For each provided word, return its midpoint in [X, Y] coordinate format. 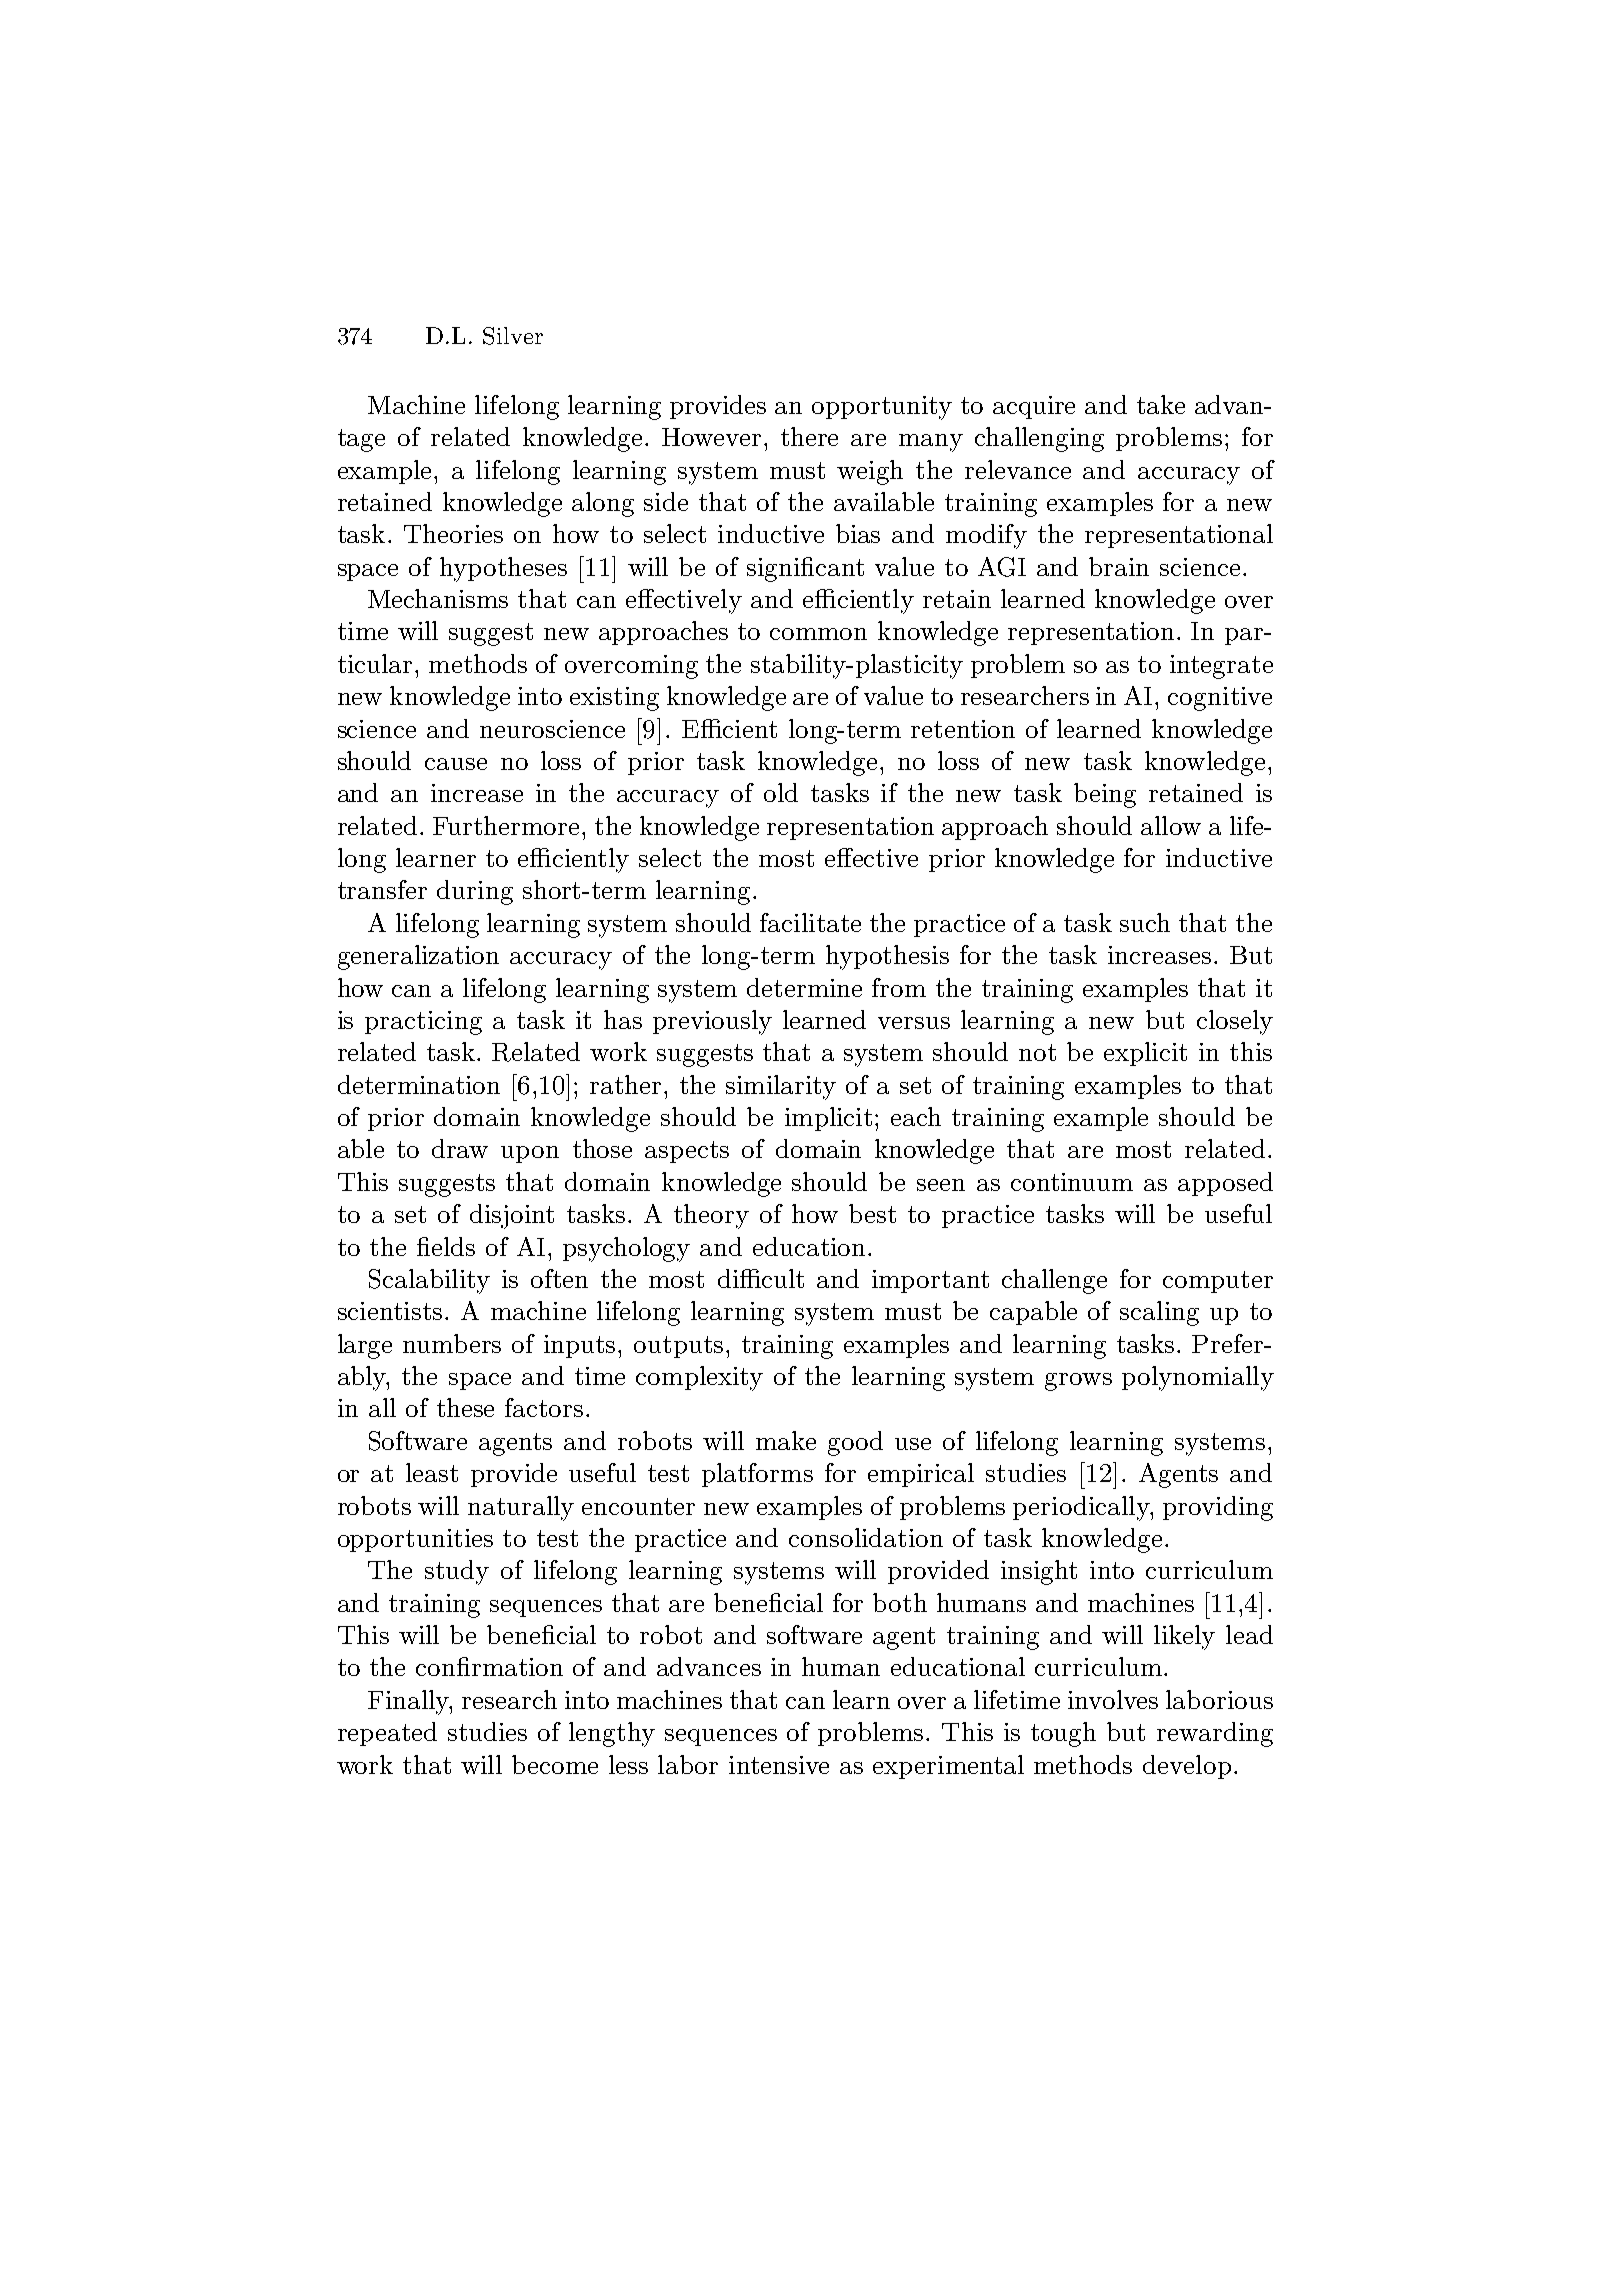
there [809, 436]
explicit [1145, 1054]
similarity [781, 1087]
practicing [423, 1023]
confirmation [489, 1666]
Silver [513, 336]
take [1161, 404]
